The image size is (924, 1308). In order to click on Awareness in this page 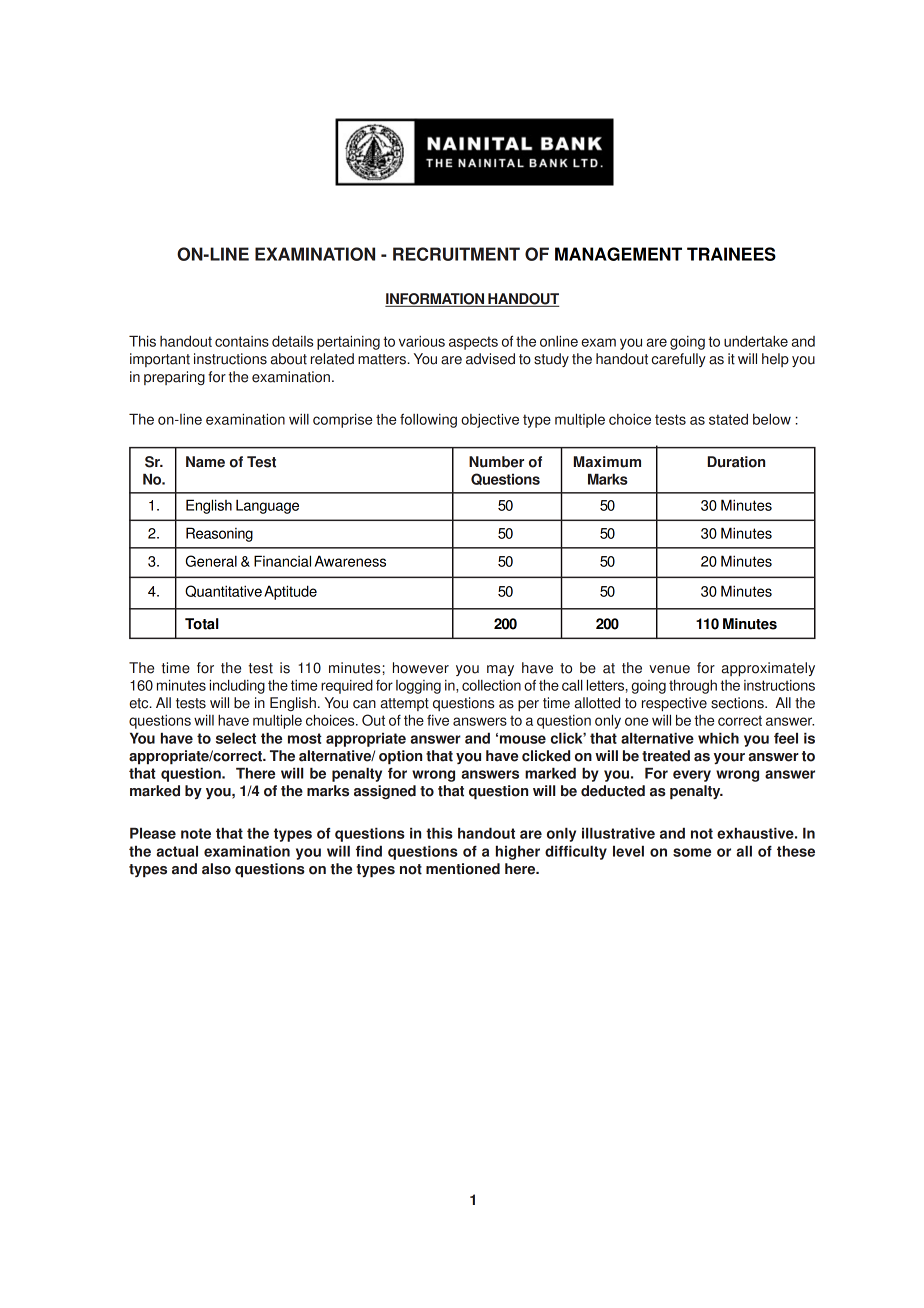, I will do `click(350, 561)`.
